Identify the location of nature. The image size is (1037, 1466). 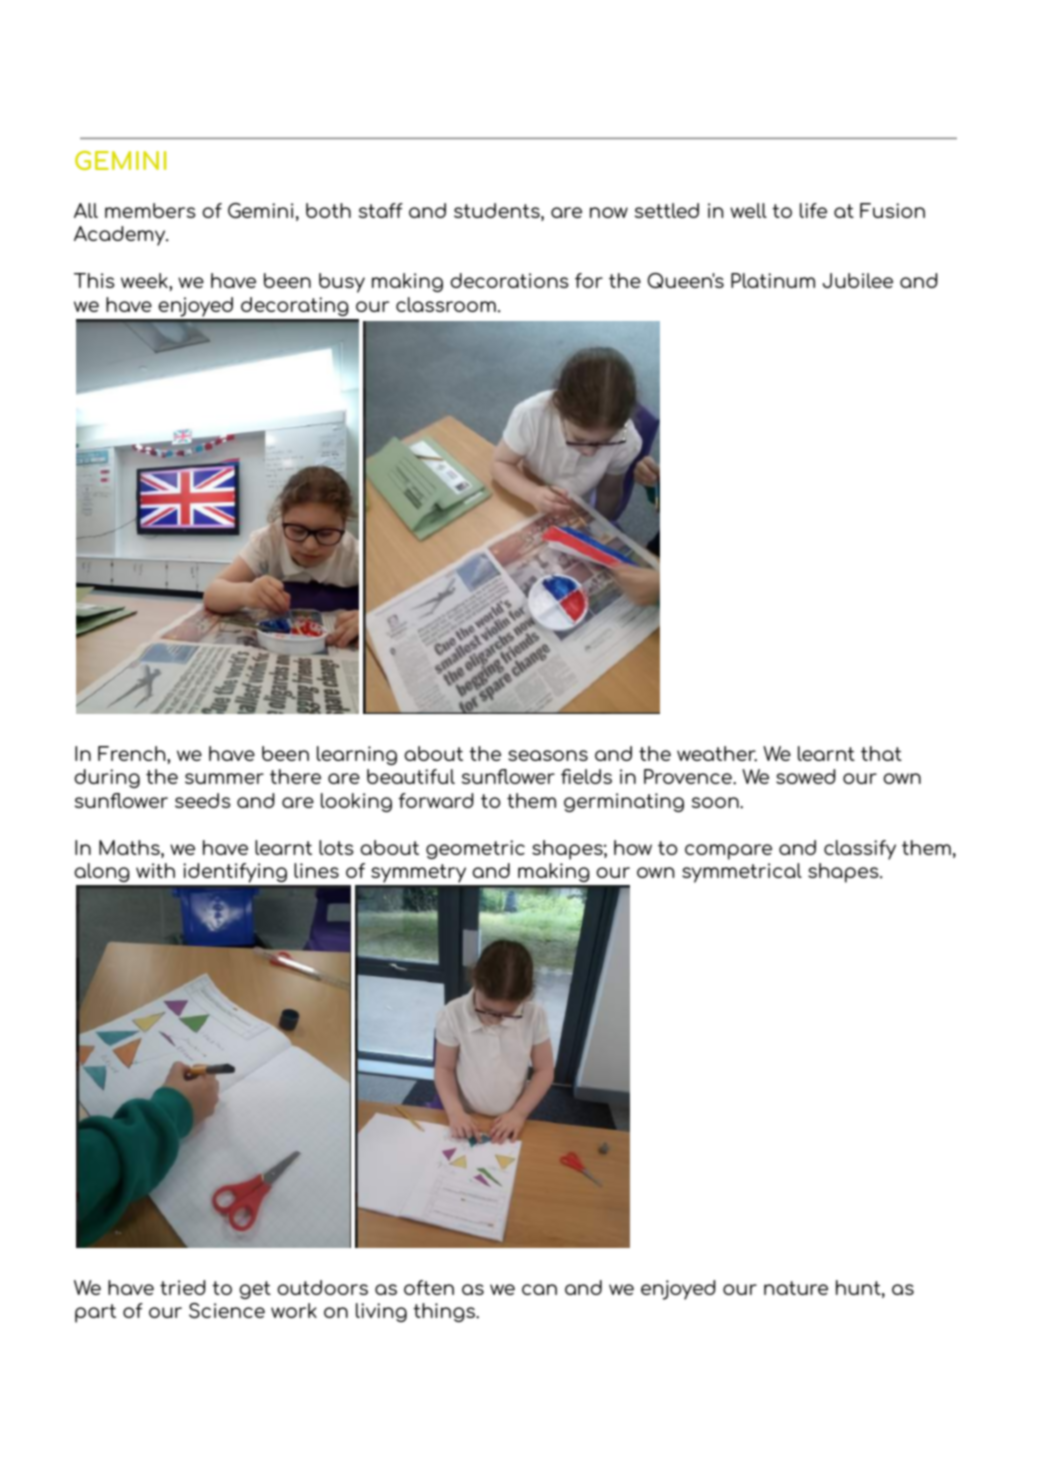
(796, 1288).
